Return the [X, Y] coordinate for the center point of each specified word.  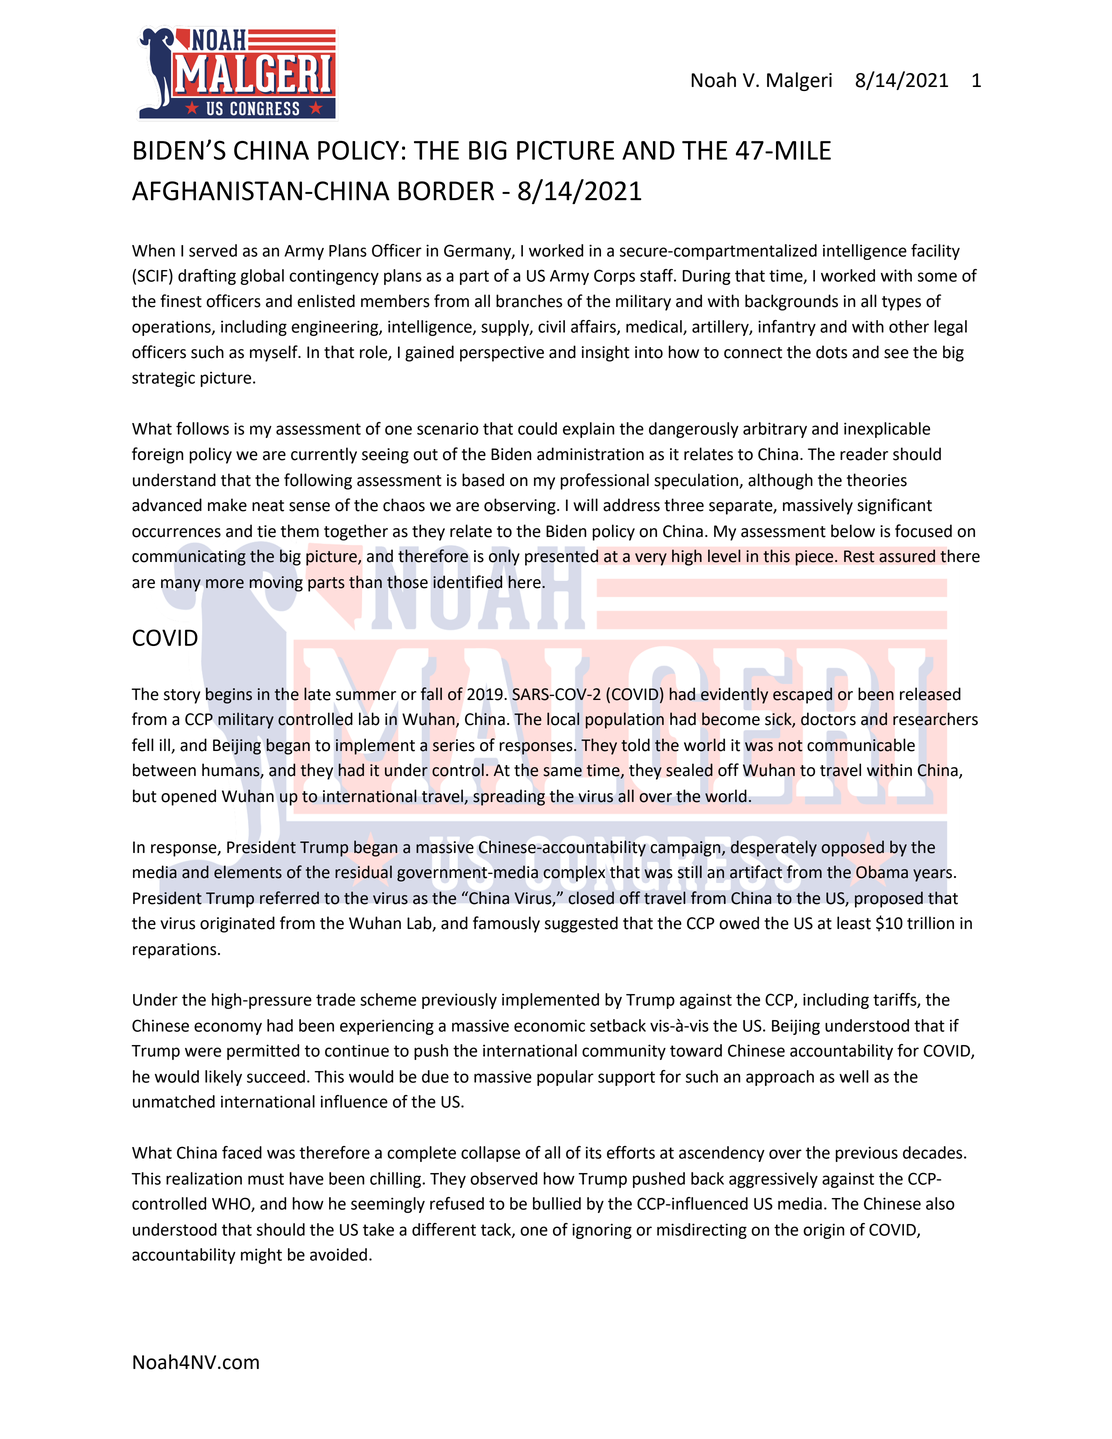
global [262, 277]
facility [935, 252]
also [940, 1203]
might [261, 1256]
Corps [614, 277]
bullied [557, 1203]
